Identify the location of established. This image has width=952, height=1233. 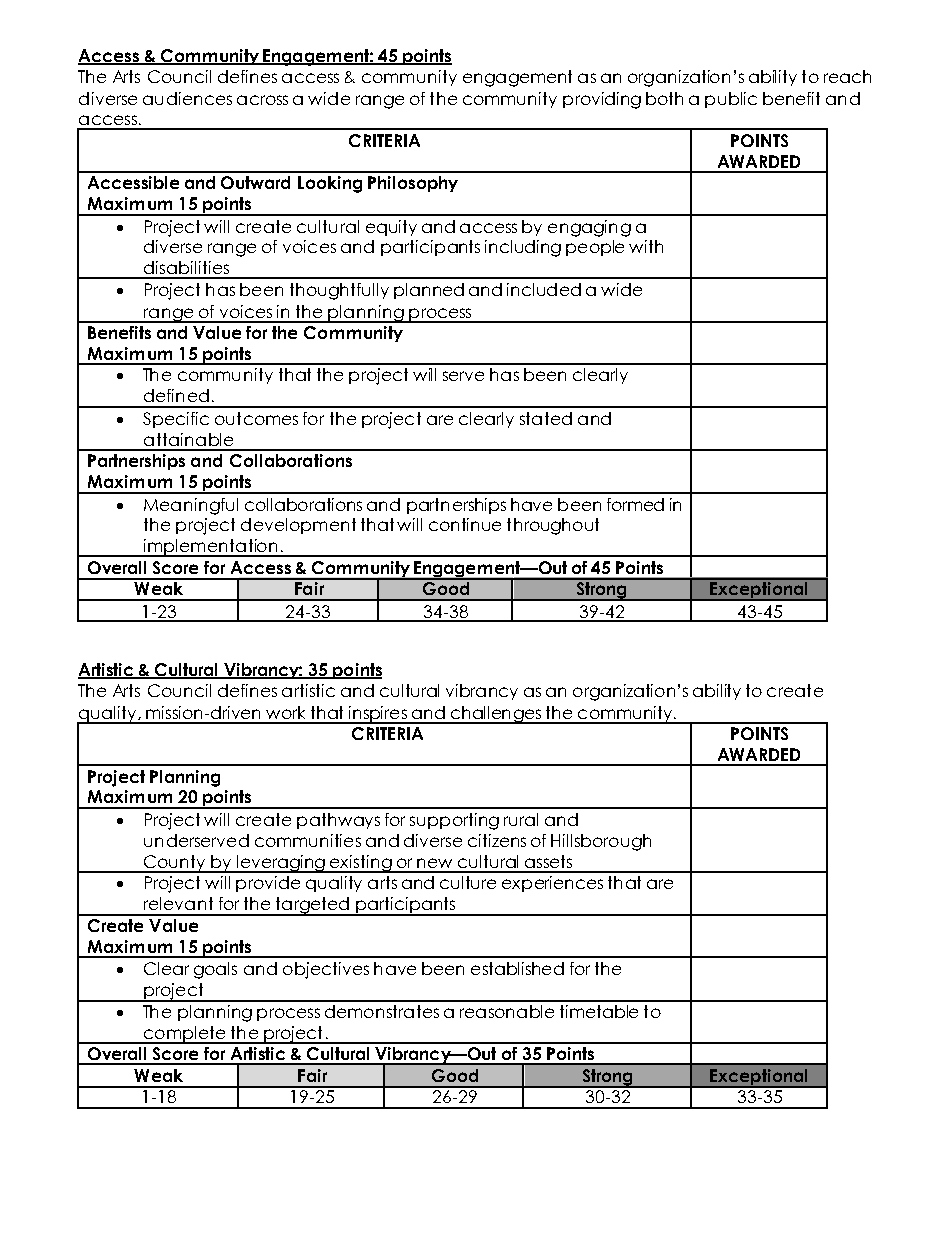
(517, 968).
